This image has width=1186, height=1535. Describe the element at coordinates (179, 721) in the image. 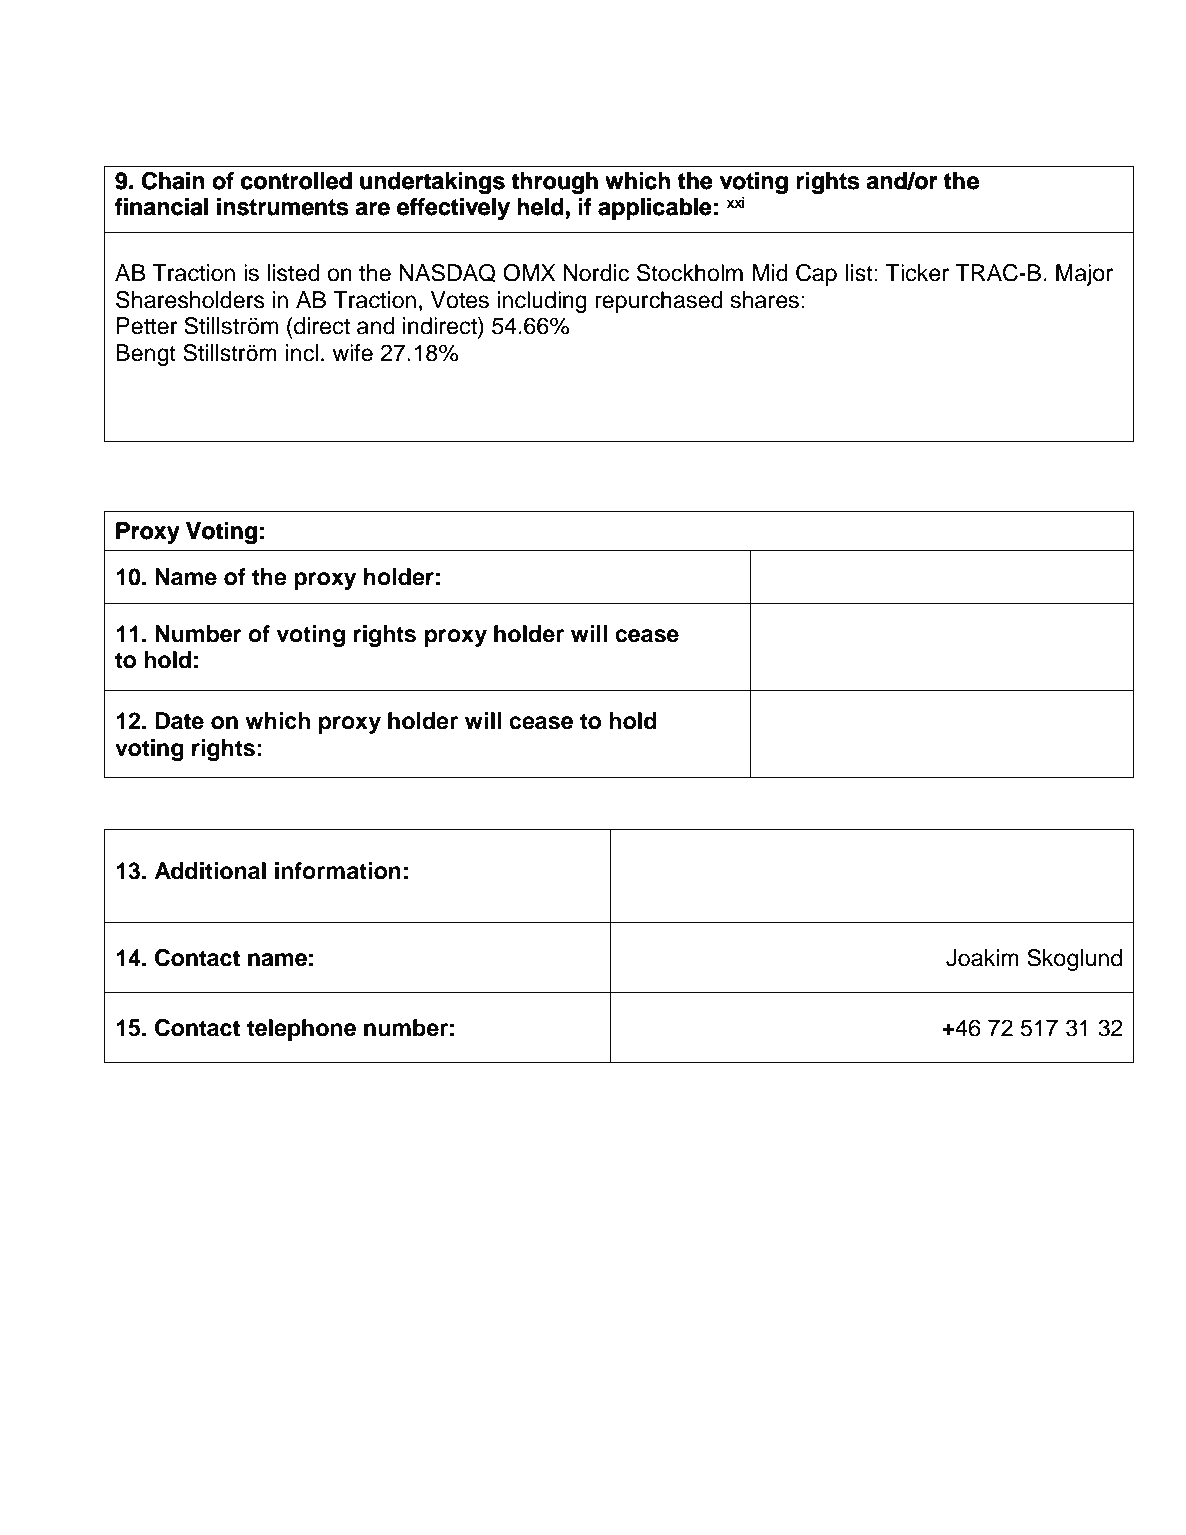

I see `Date` at that location.
